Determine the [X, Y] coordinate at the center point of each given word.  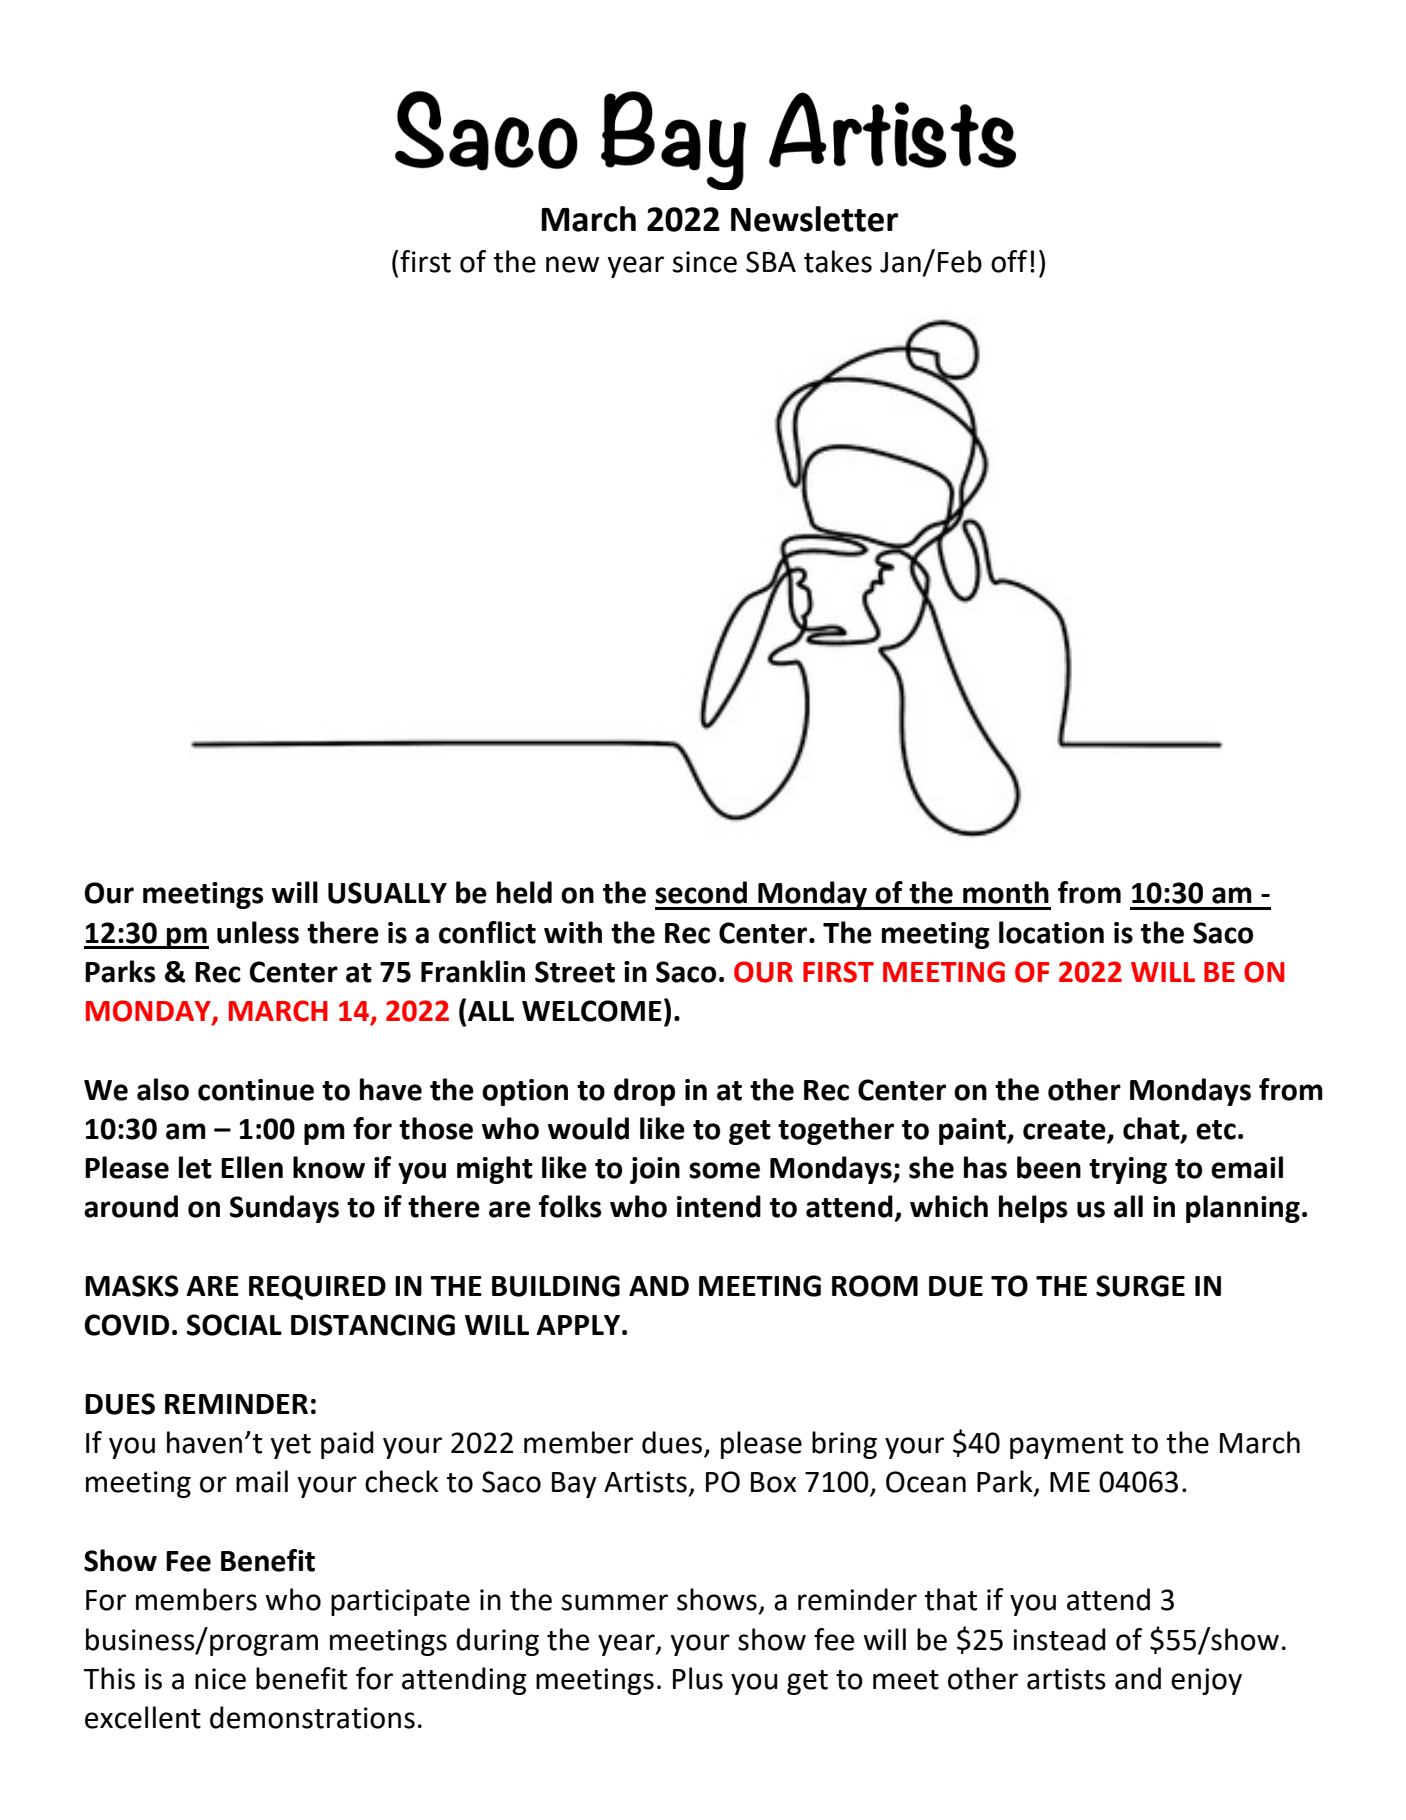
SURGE [1140, 1286]
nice [220, 1679]
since [705, 262]
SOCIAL [234, 1325]
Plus [698, 1678]
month [1006, 892]
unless [258, 932]
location [1051, 932]
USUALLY [387, 893]
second [701, 892]
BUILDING [556, 1286]
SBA [771, 262]
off [1009, 261]
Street [575, 972]
